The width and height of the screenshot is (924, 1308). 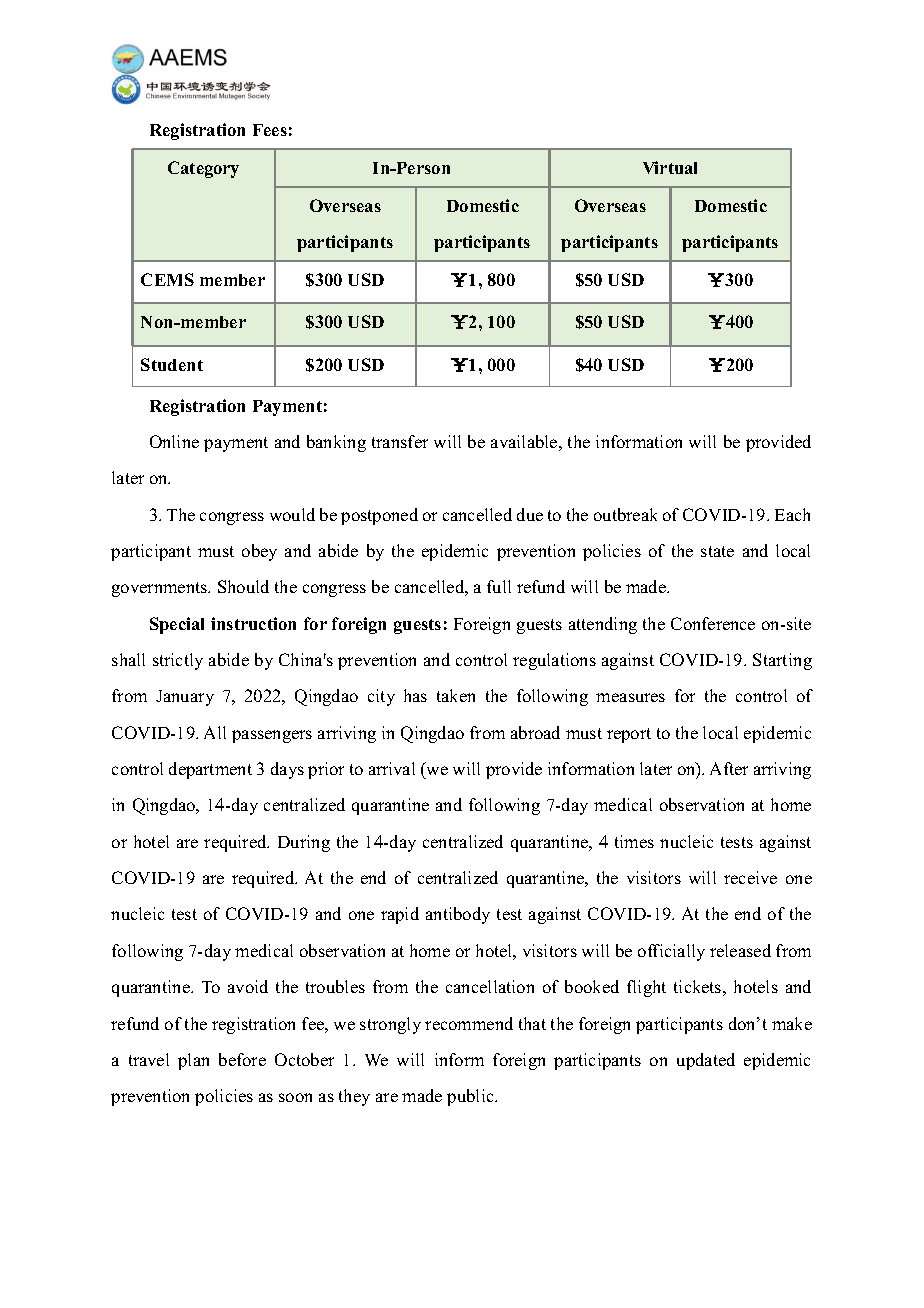 What do you see at coordinates (193, 1061) in the screenshot?
I see `plan` at bounding box center [193, 1061].
